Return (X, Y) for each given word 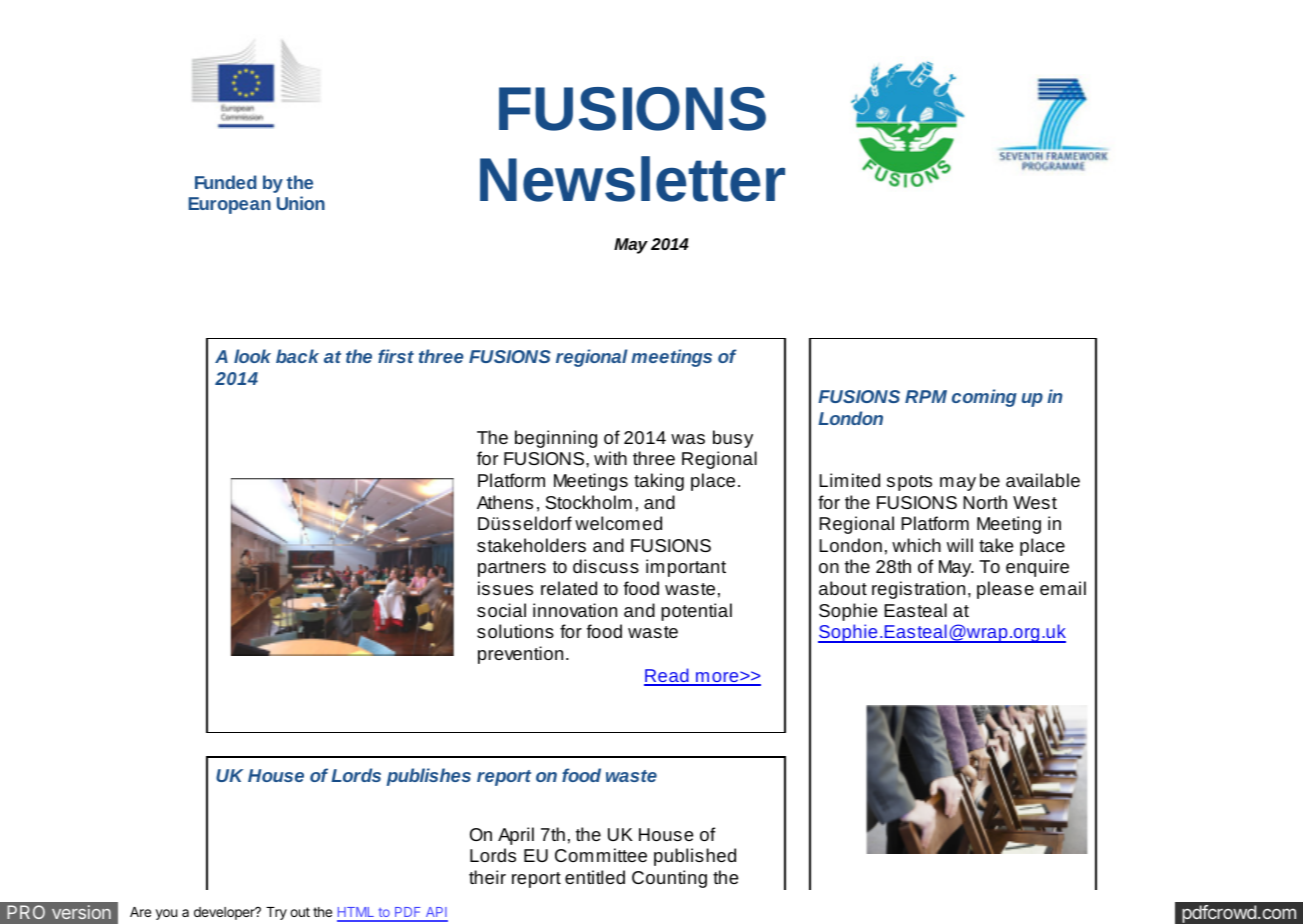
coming (984, 398)
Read (667, 676)
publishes (428, 777)
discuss (606, 566)
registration (918, 590)
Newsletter (632, 179)
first (396, 356)
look (252, 356)
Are (140, 912)
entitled (595, 877)
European (230, 205)
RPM (926, 396)
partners (512, 569)
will (960, 545)
